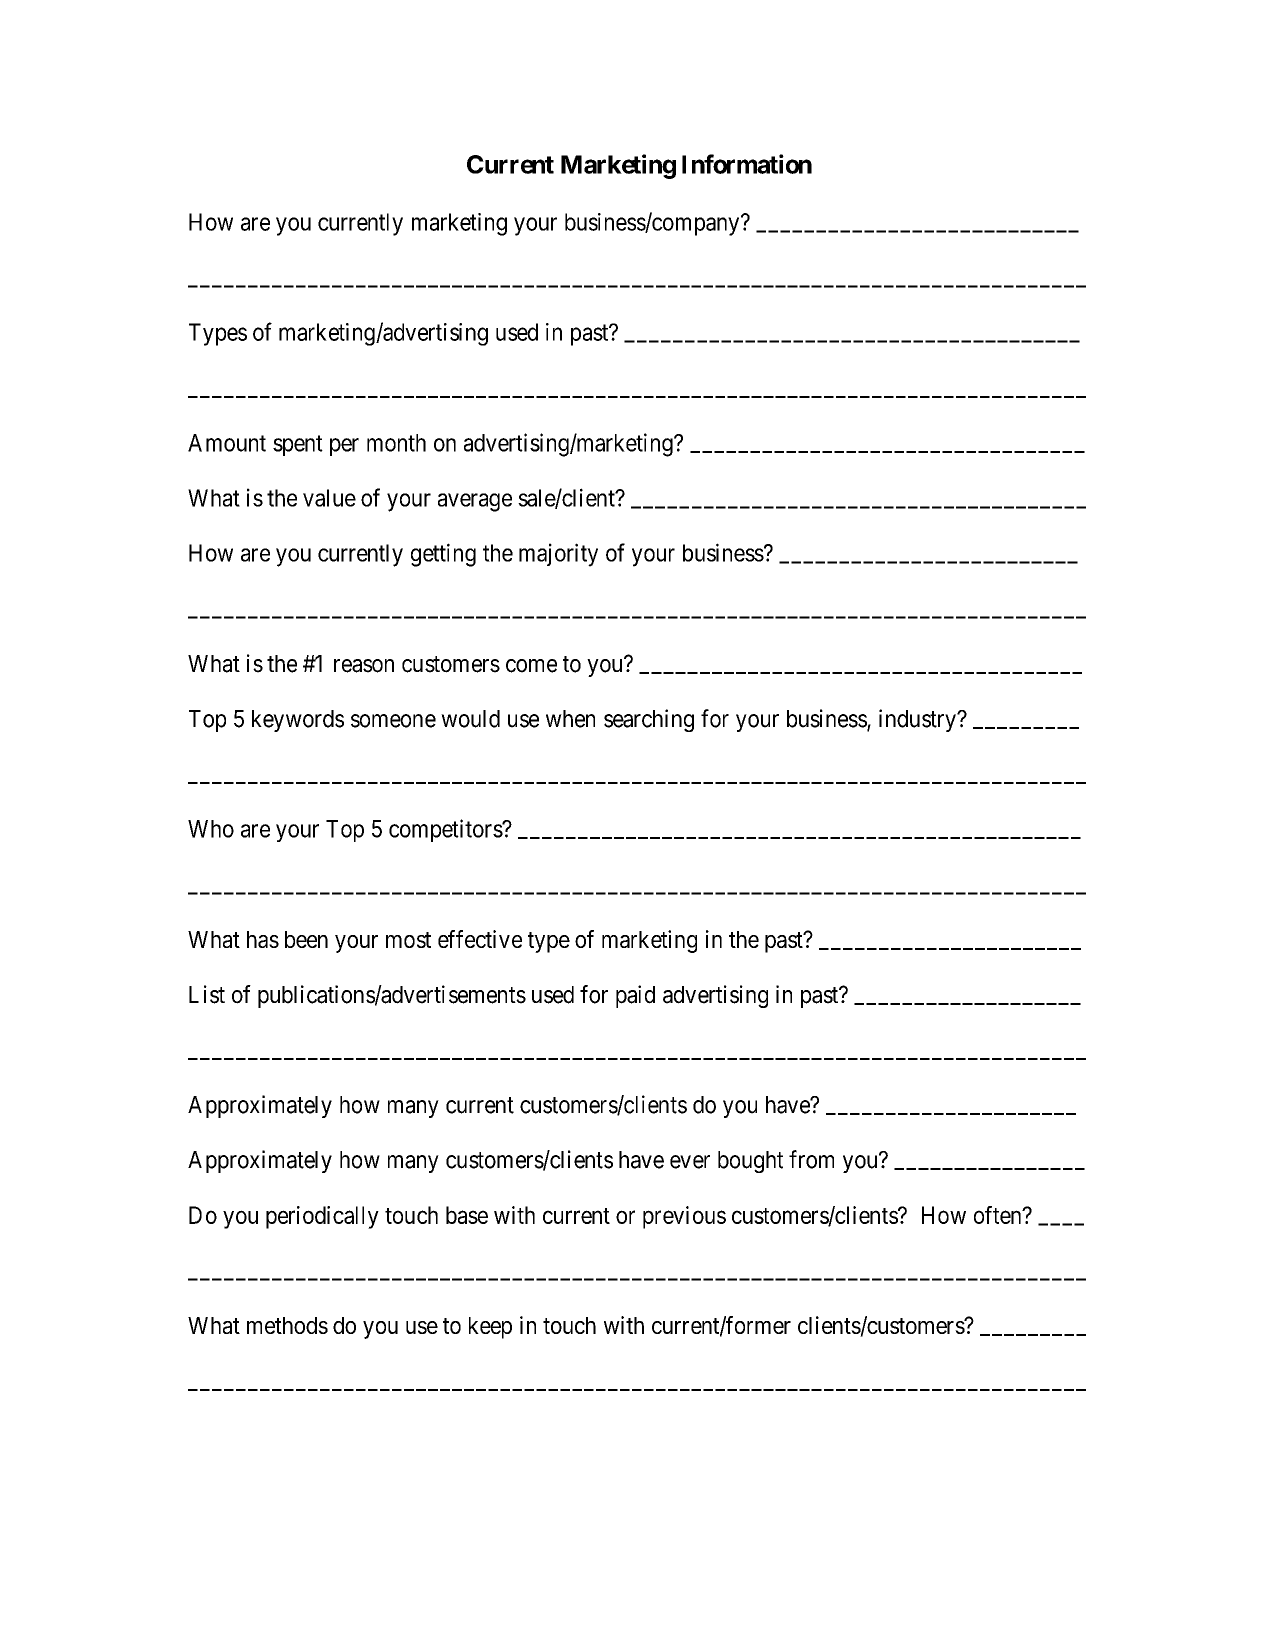 This screenshot has height=1652, width=1277. I want to click on paid, so click(635, 996).
